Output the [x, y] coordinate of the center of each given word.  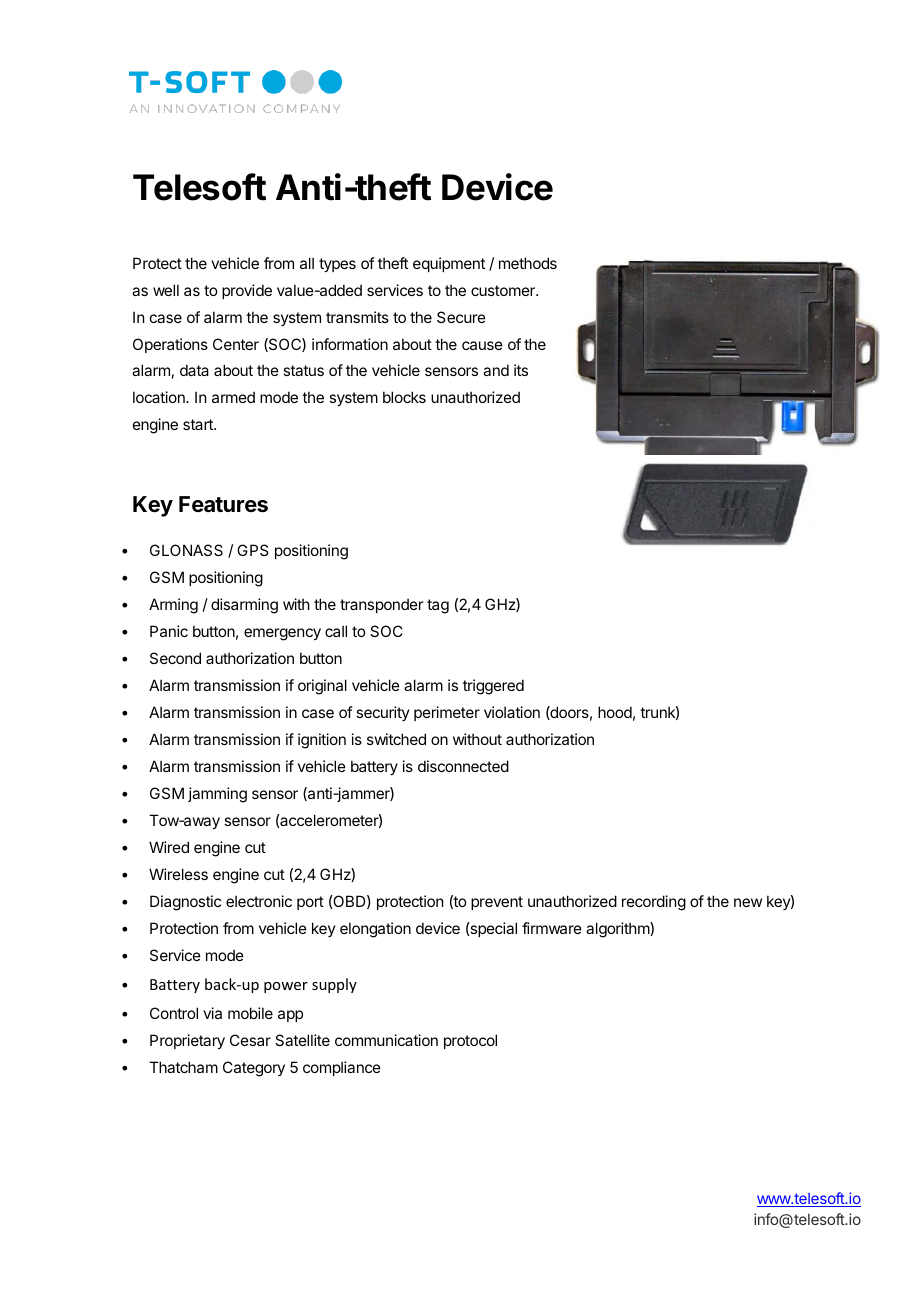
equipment [449, 264]
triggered [493, 687]
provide [247, 291]
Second [175, 658]
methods [528, 263]
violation [512, 712]
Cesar [250, 1040]
